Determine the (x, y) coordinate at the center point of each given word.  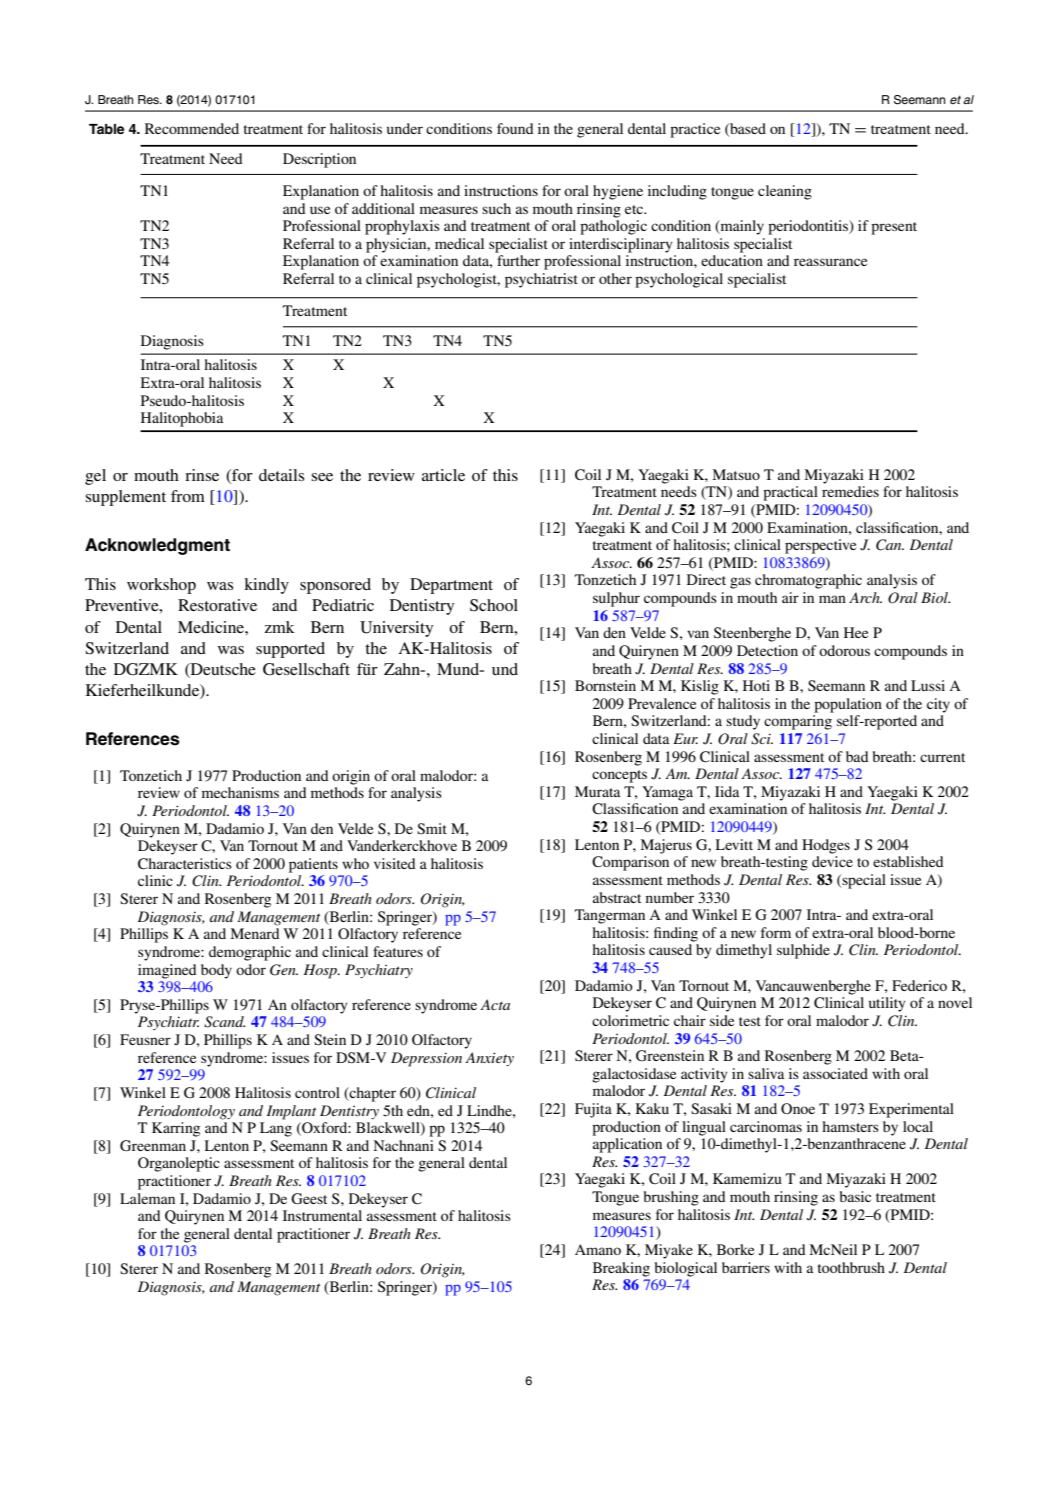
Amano (598, 1249)
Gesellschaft (306, 669)
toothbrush (851, 1267)
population (848, 705)
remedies (850, 491)
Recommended (192, 128)
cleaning (785, 192)
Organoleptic (179, 1164)
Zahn (403, 669)
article (443, 475)
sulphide (803, 951)
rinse (202, 475)
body (216, 971)
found (515, 128)
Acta (495, 1004)
